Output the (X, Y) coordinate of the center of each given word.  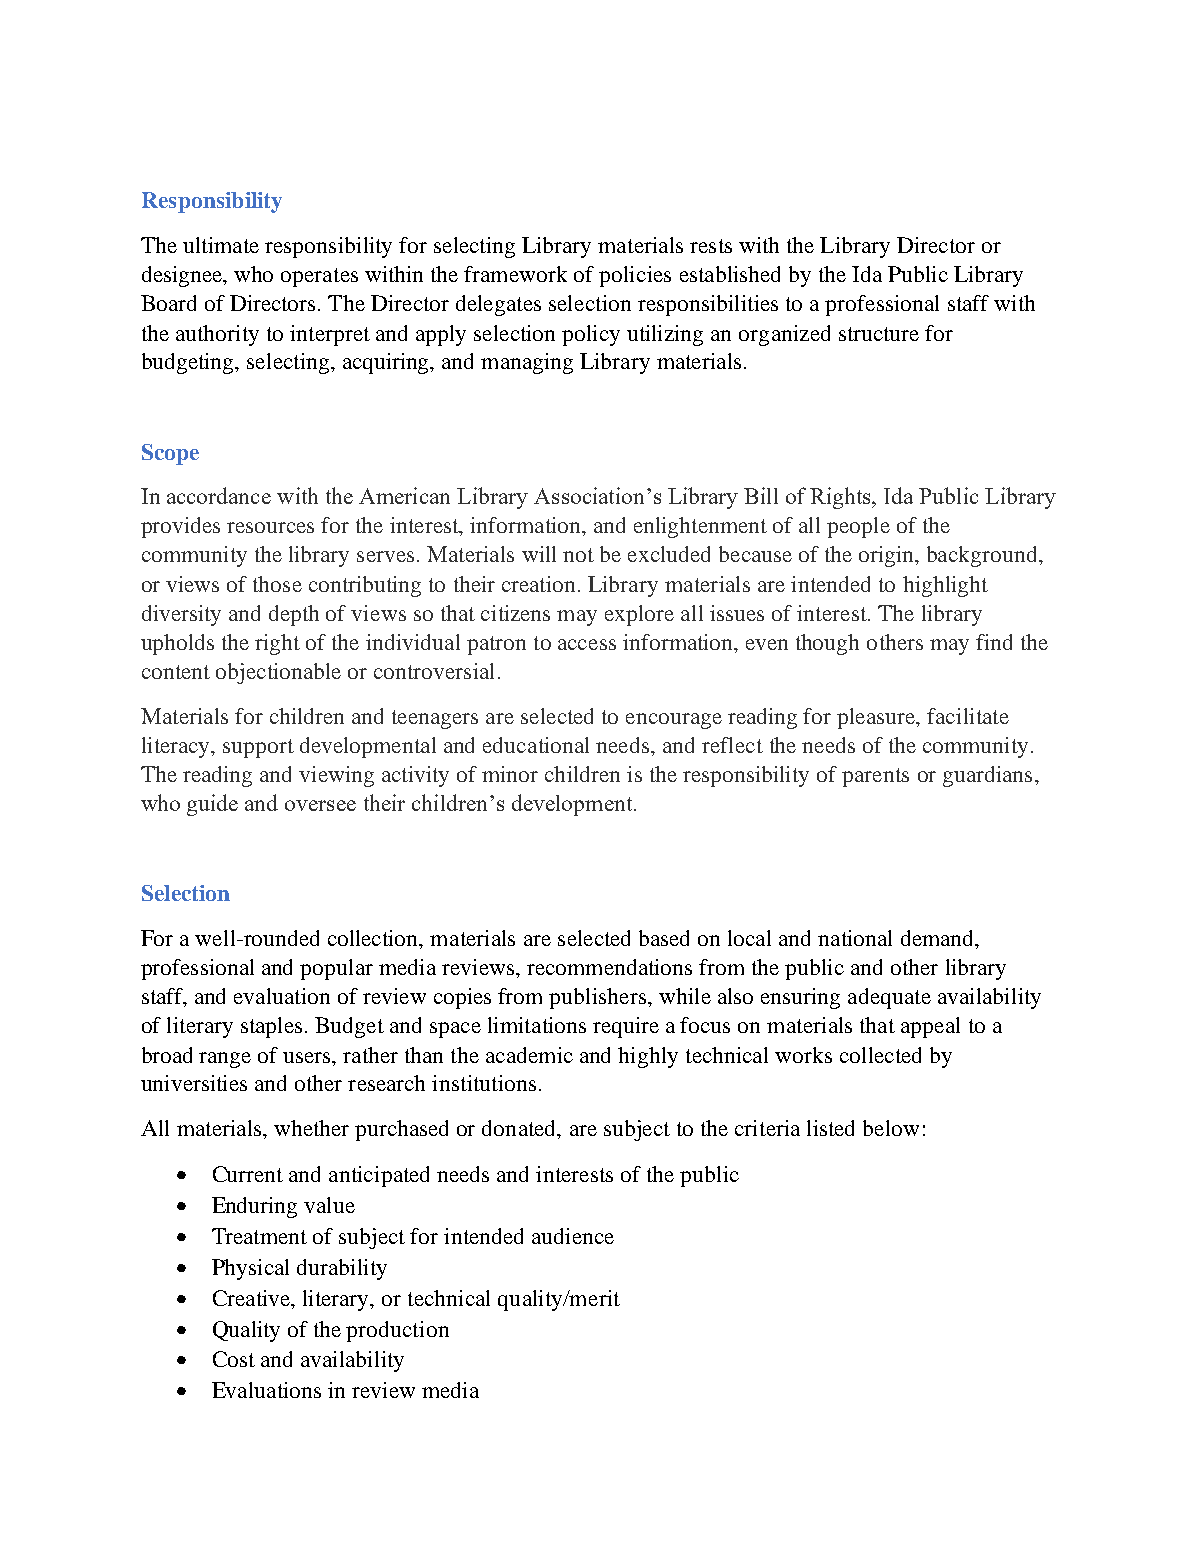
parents (875, 777)
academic (529, 1055)
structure (879, 334)
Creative (253, 1299)
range (225, 1060)
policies (635, 276)
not (578, 555)
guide (212, 805)
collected (880, 1055)
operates (319, 277)
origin (888, 556)
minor (510, 774)
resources (270, 527)
